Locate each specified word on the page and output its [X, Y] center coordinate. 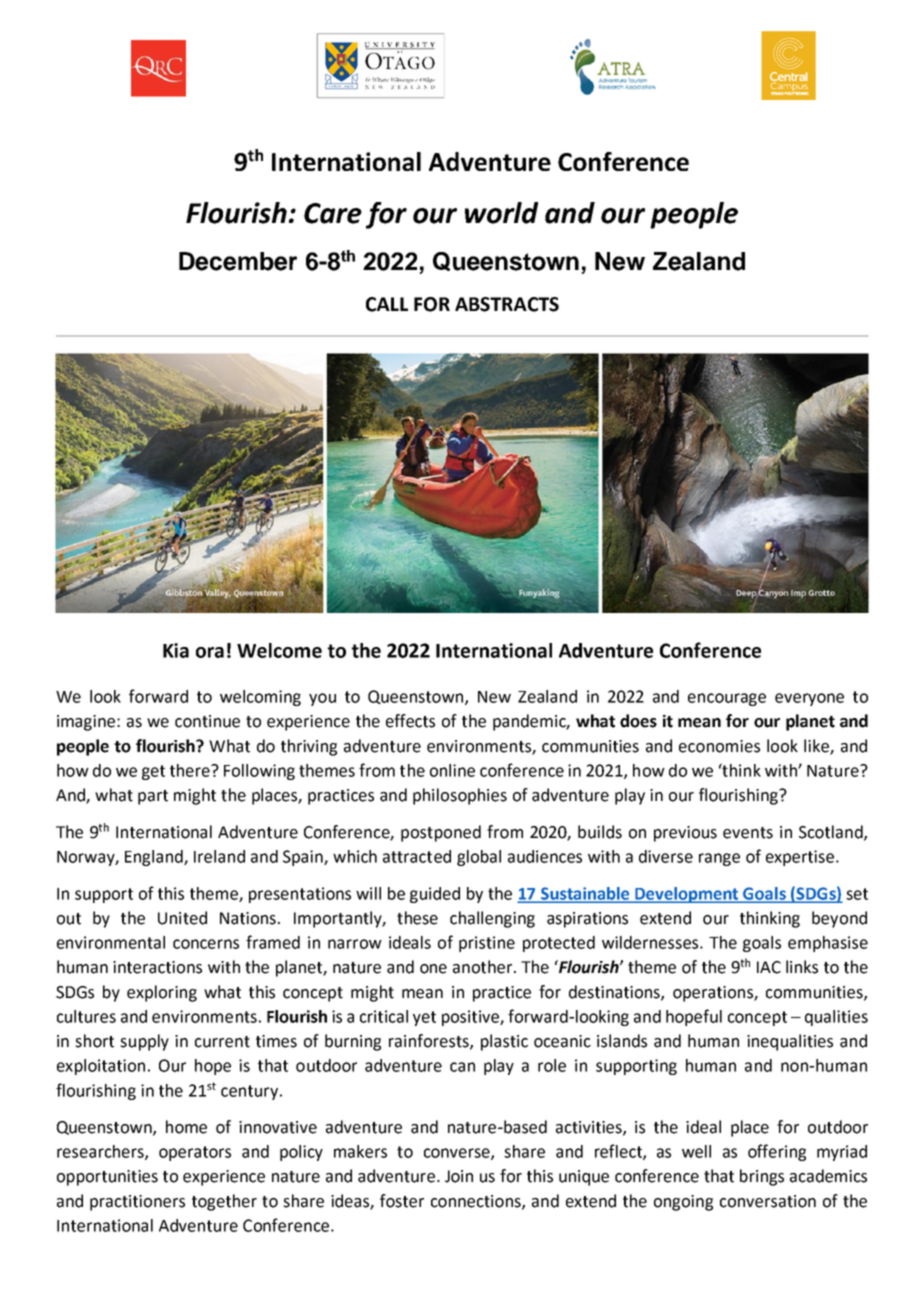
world [501, 213]
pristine [487, 944]
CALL [387, 304]
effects [410, 721]
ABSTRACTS [507, 304]
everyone [809, 699]
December [238, 261]
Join [459, 1176]
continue [207, 721]
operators [195, 1153]
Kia [176, 650]
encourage [727, 699]
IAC [769, 967]
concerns [206, 944]
